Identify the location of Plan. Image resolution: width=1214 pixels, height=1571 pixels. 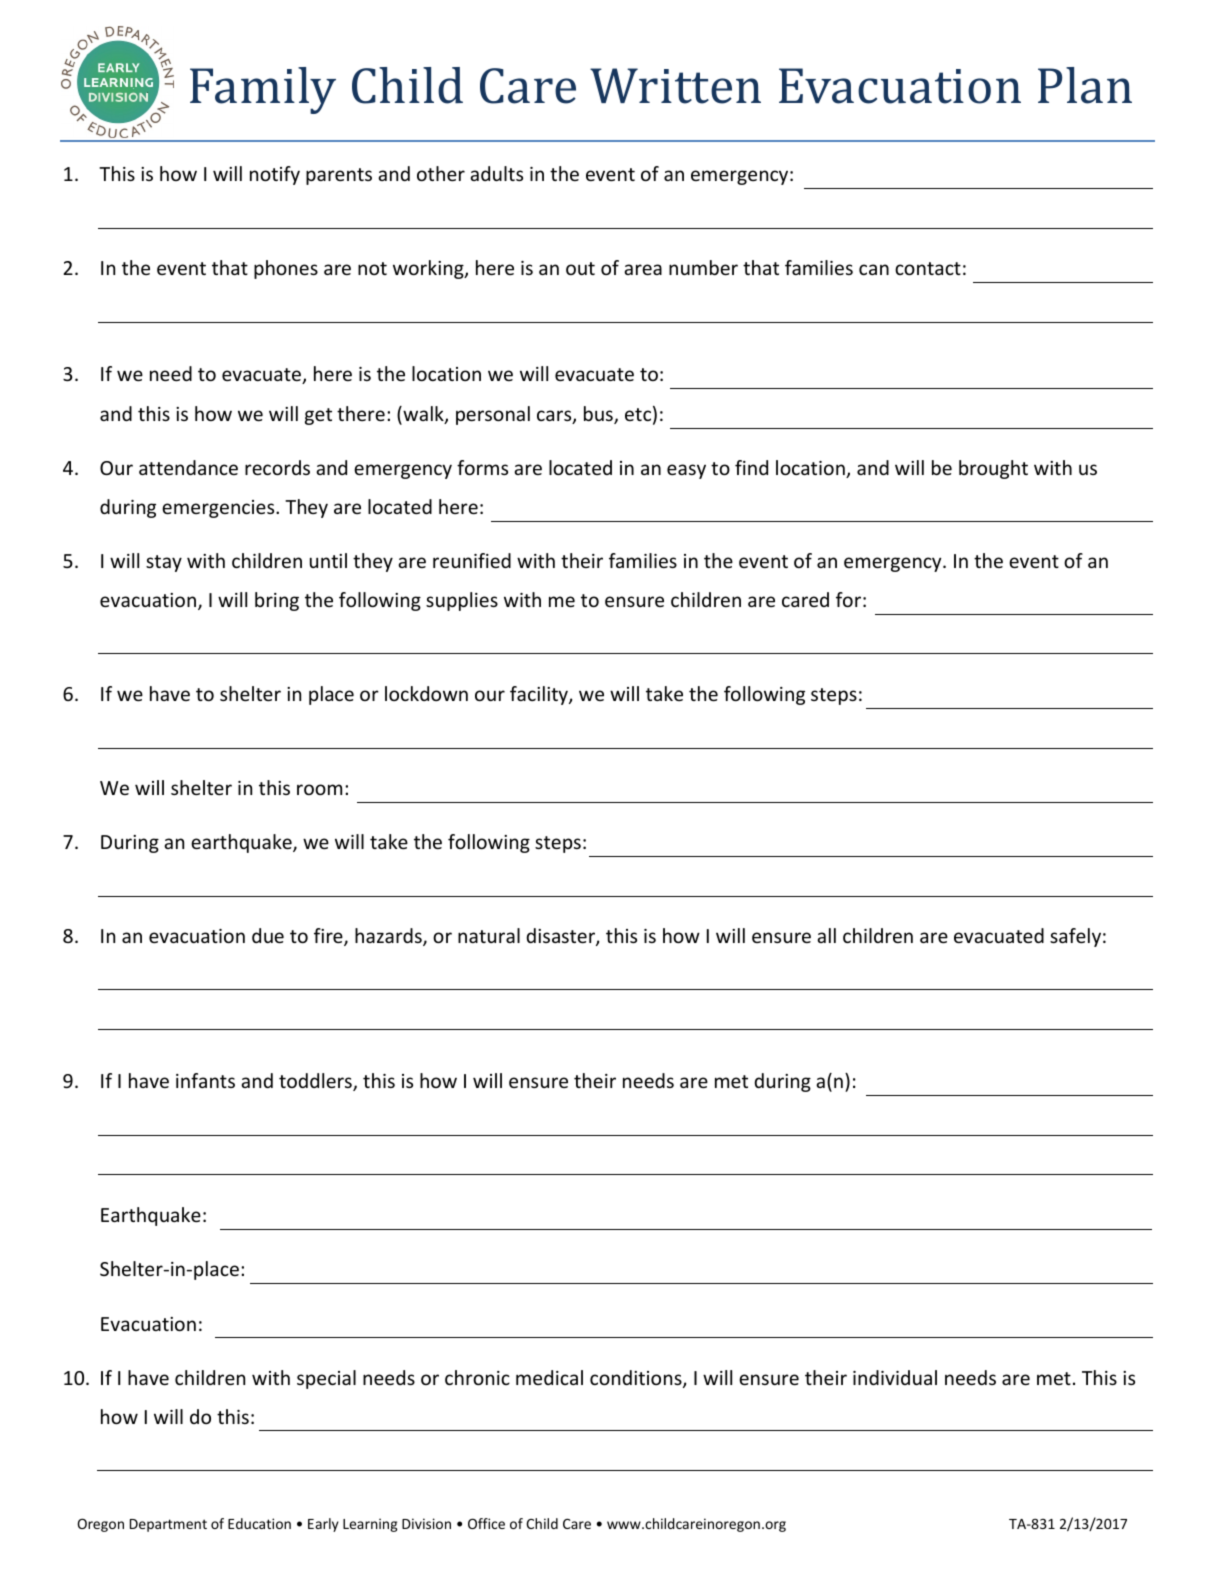
(1085, 85).
